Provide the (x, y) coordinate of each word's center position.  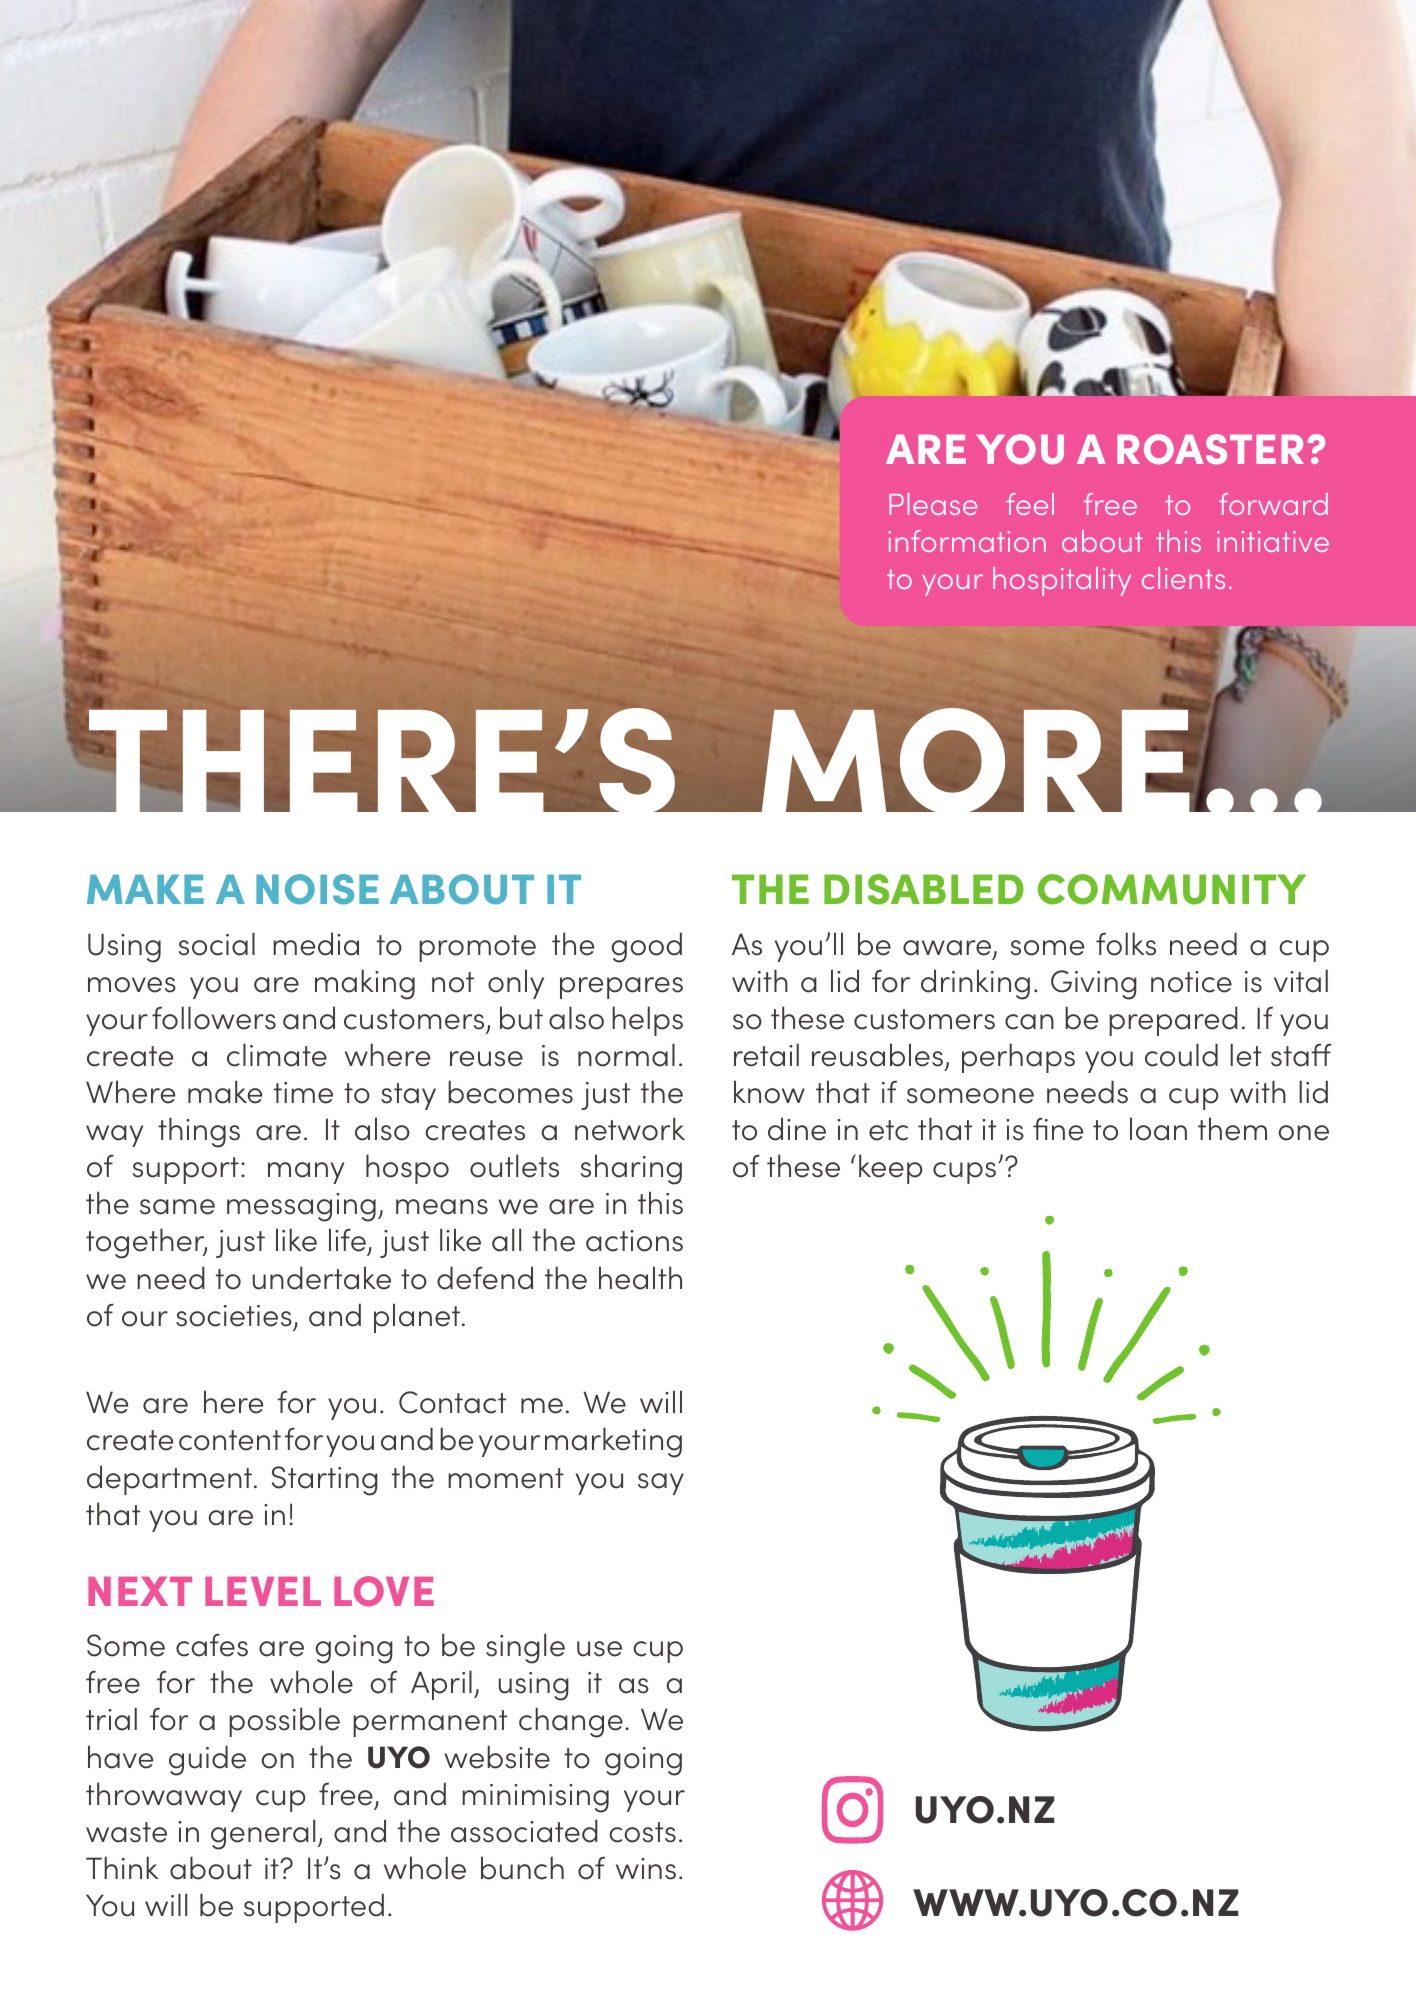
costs (642, 1832)
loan (1158, 1129)
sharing (631, 1169)
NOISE (317, 889)
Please (933, 504)
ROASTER (1210, 449)
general (263, 1834)
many (306, 1173)
